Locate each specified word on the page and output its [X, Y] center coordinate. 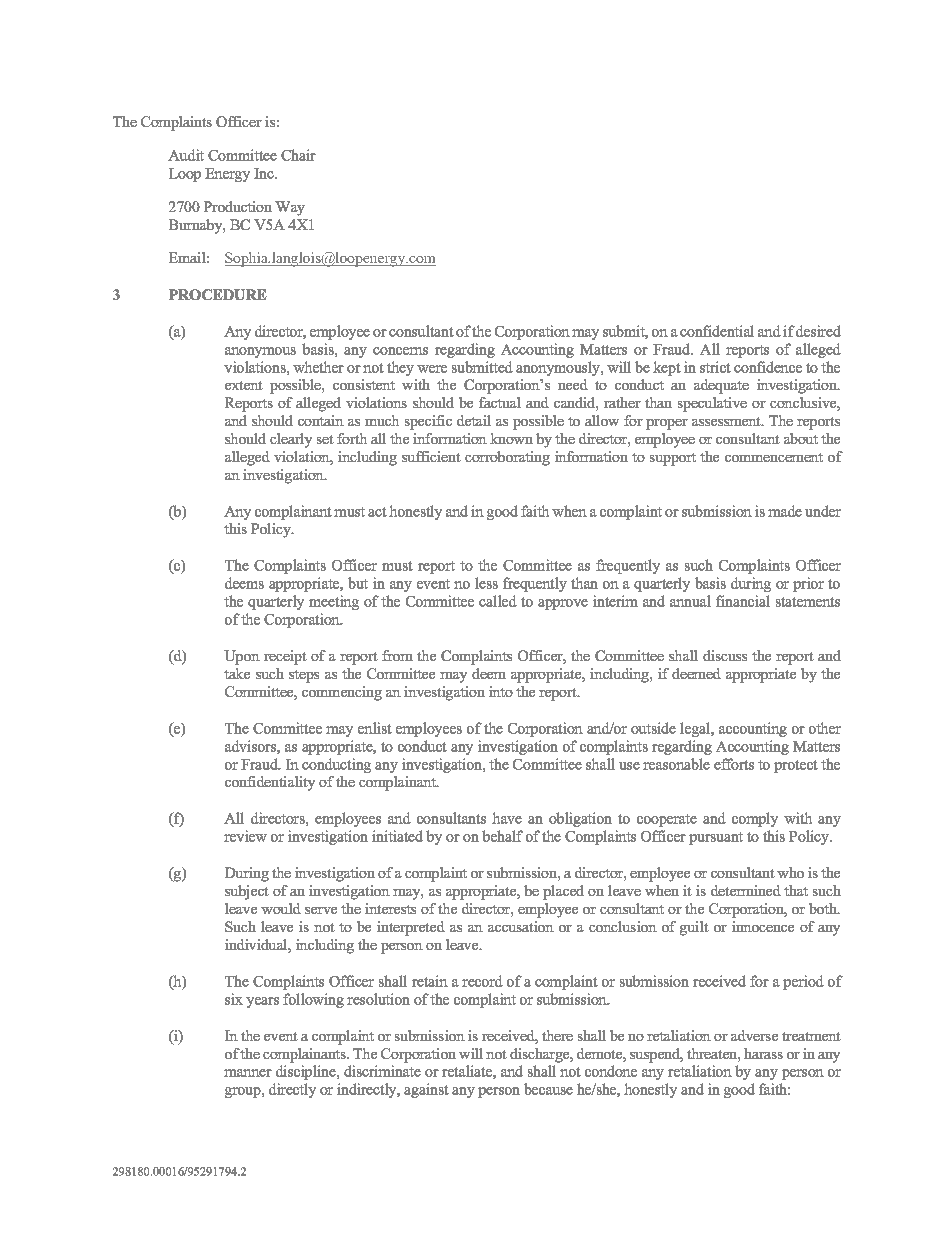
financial [743, 601]
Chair [298, 155]
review [245, 836]
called [498, 601]
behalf [502, 836]
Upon [242, 657]
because [548, 1089]
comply [755, 819]
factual [500, 402]
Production [238, 206]
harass [763, 1053]
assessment [727, 421]
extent [244, 385]
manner [248, 1073]
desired [818, 331]
